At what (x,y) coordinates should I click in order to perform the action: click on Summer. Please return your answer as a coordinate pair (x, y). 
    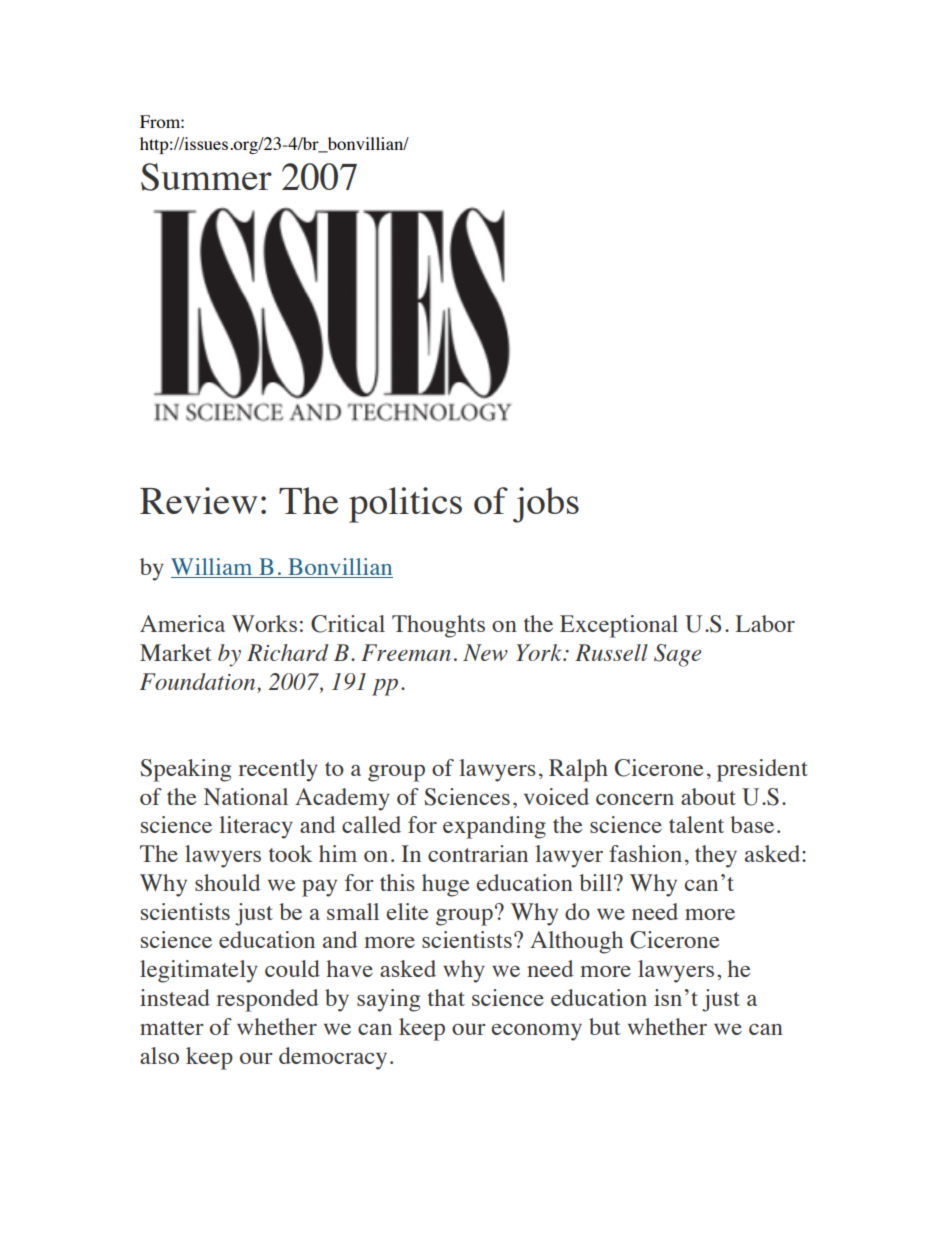
    Looking at the image, I should click on (206, 177).
